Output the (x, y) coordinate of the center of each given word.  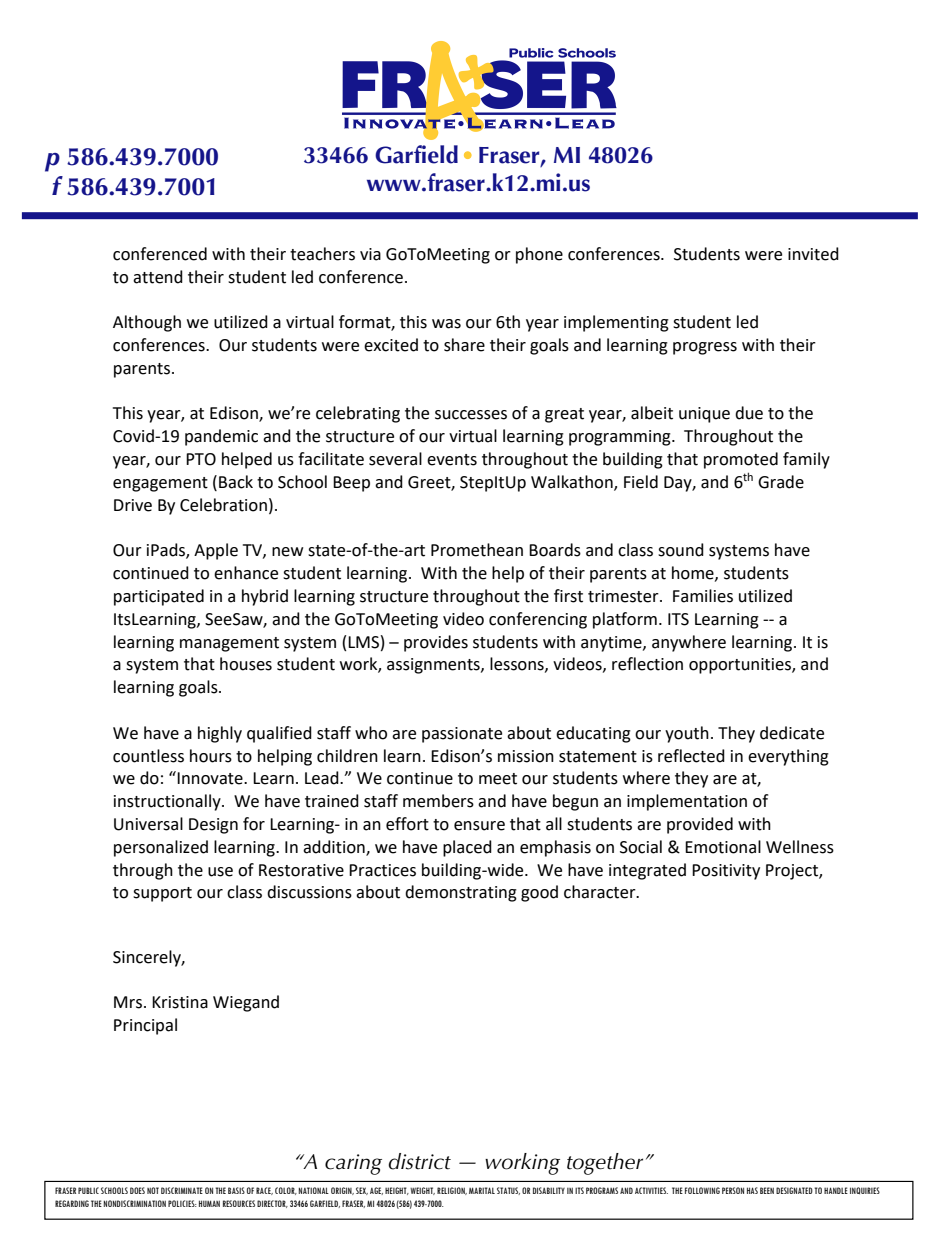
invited (813, 254)
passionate (462, 735)
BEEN (767, 1190)
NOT (153, 1190)
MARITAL (482, 1190)
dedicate (792, 733)
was (446, 324)
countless (148, 756)
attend (158, 277)
